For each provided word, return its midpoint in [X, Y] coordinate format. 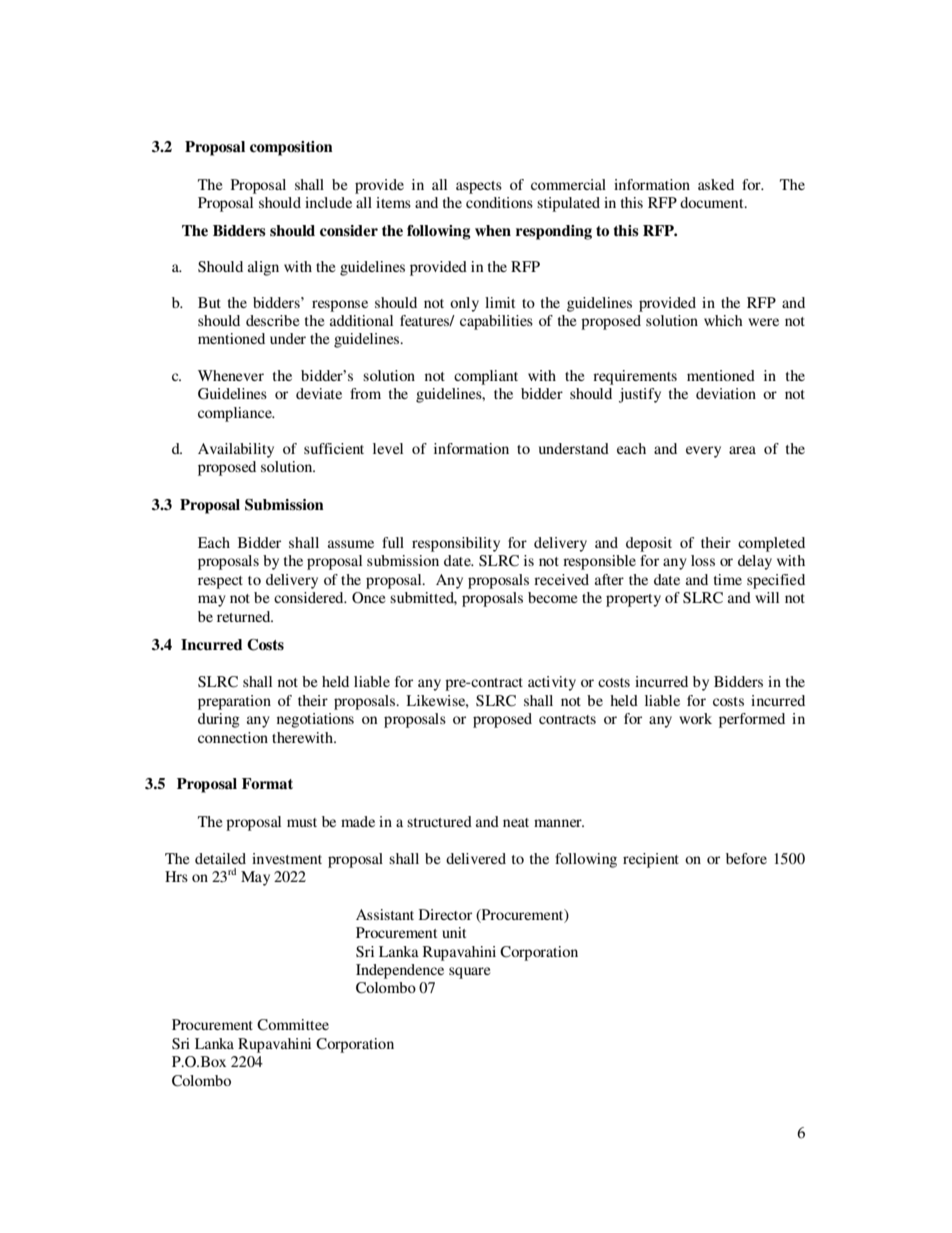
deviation [726, 393]
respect [220, 582]
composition [291, 148]
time [728, 579]
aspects [479, 187]
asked [716, 184]
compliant [486, 377]
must [302, 822]
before [746, 858]
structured [439, 821]
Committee [293, 1025]
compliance [236, 414]
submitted [423, 598]
